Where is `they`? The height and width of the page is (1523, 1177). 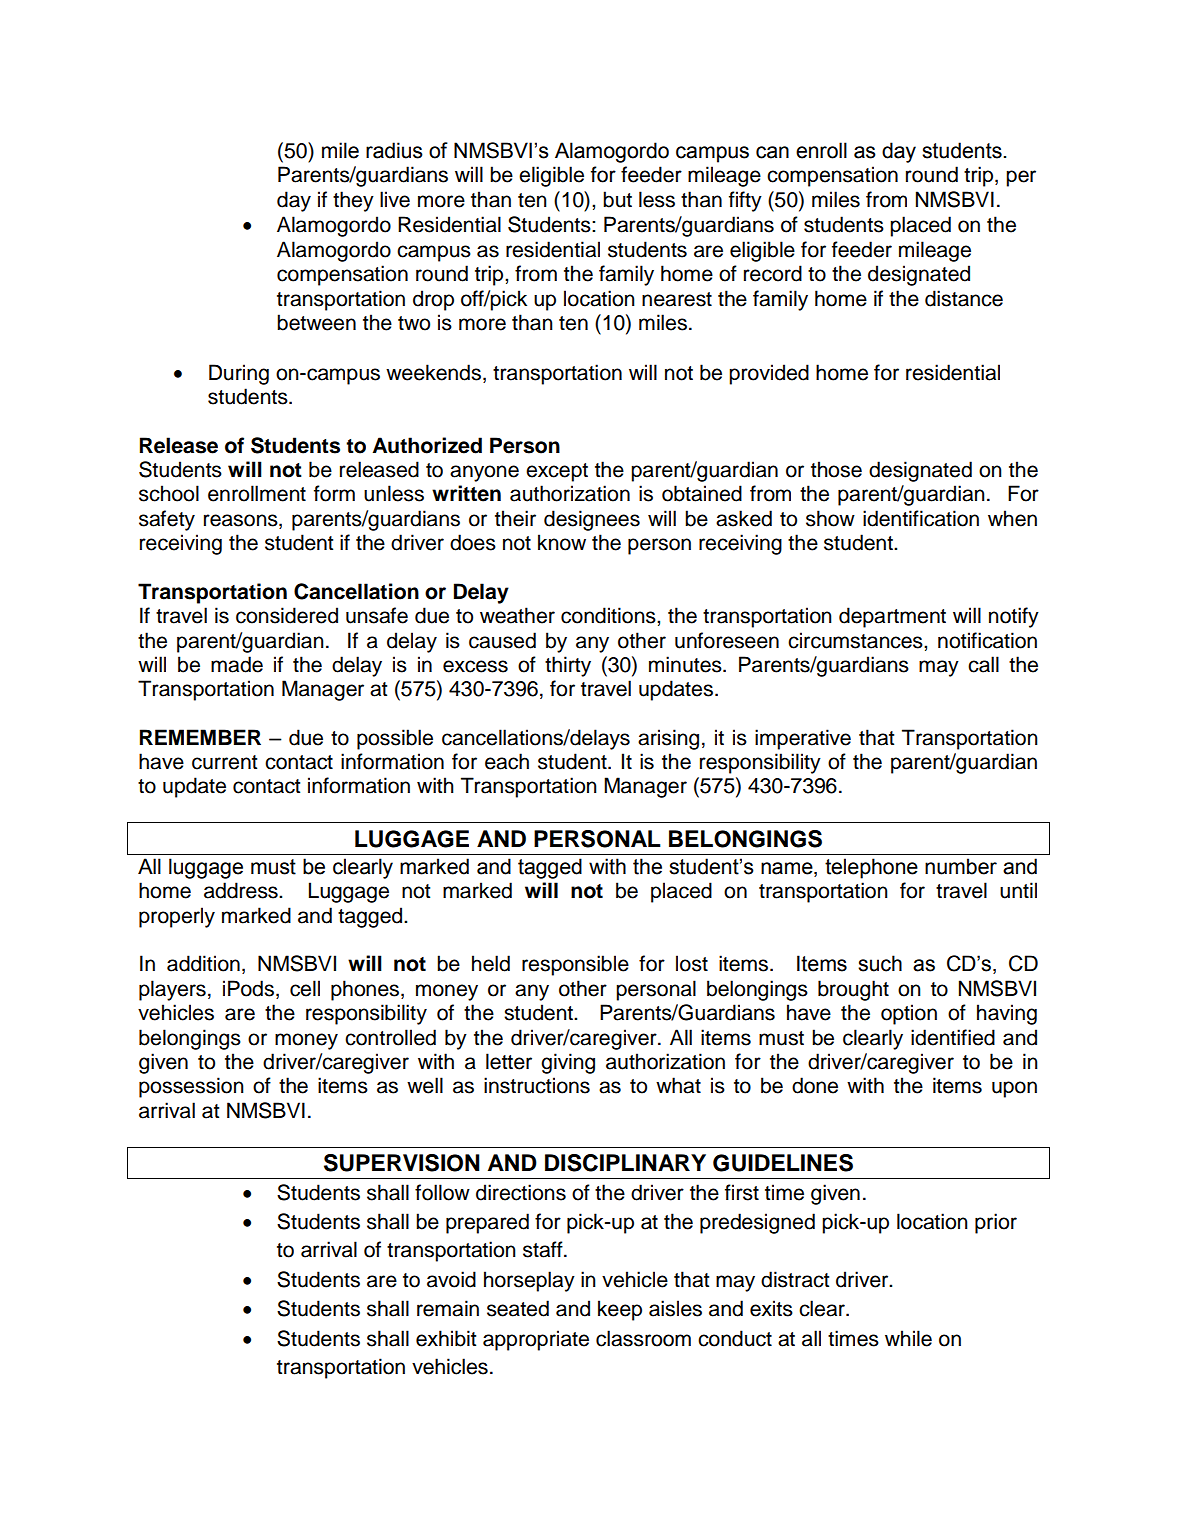
they is located at coordinates (353, 201).
